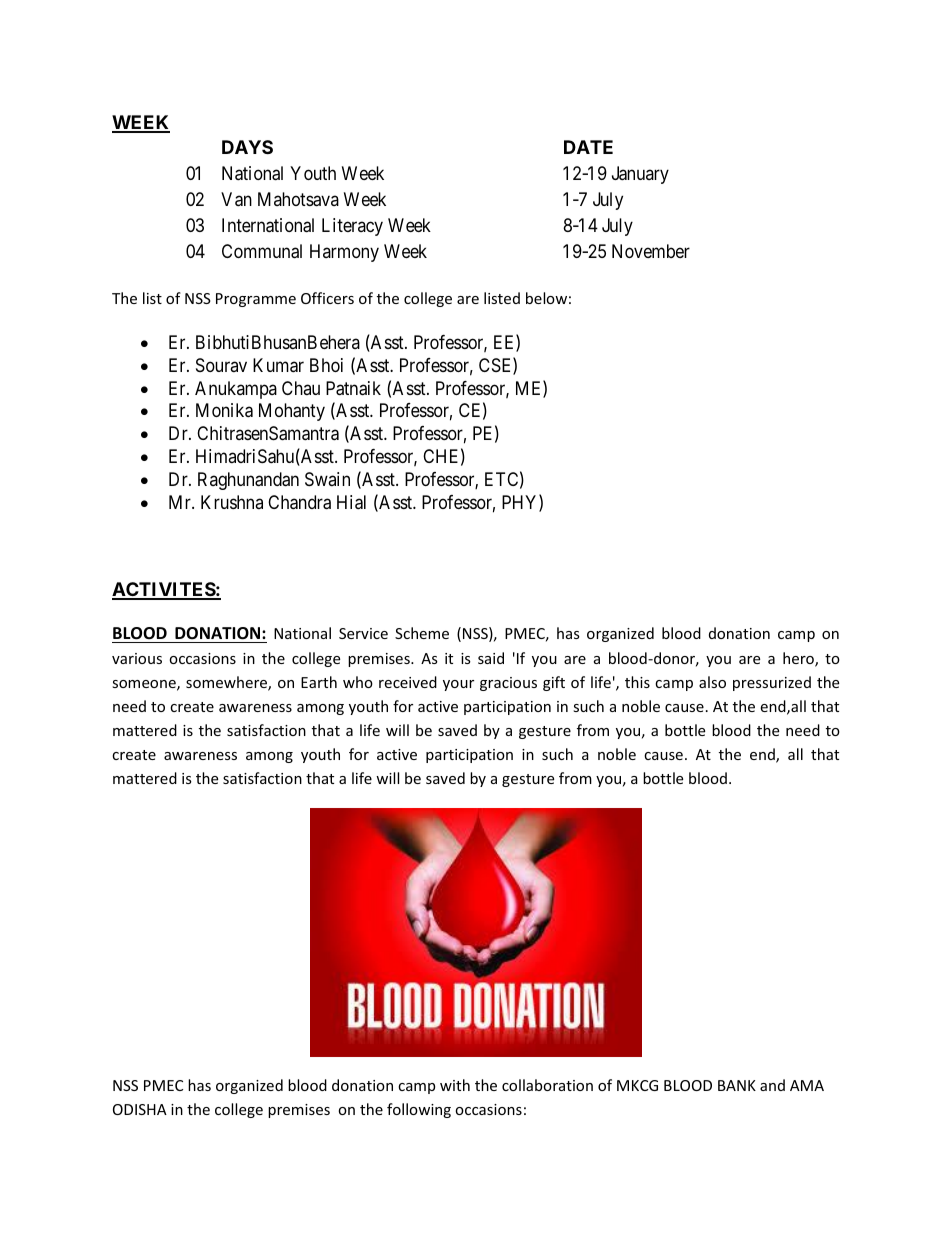 The image size is (952, 1233). Describe the element at coordinates (455, 1085) in the screenshot. I see `with` at that location.
